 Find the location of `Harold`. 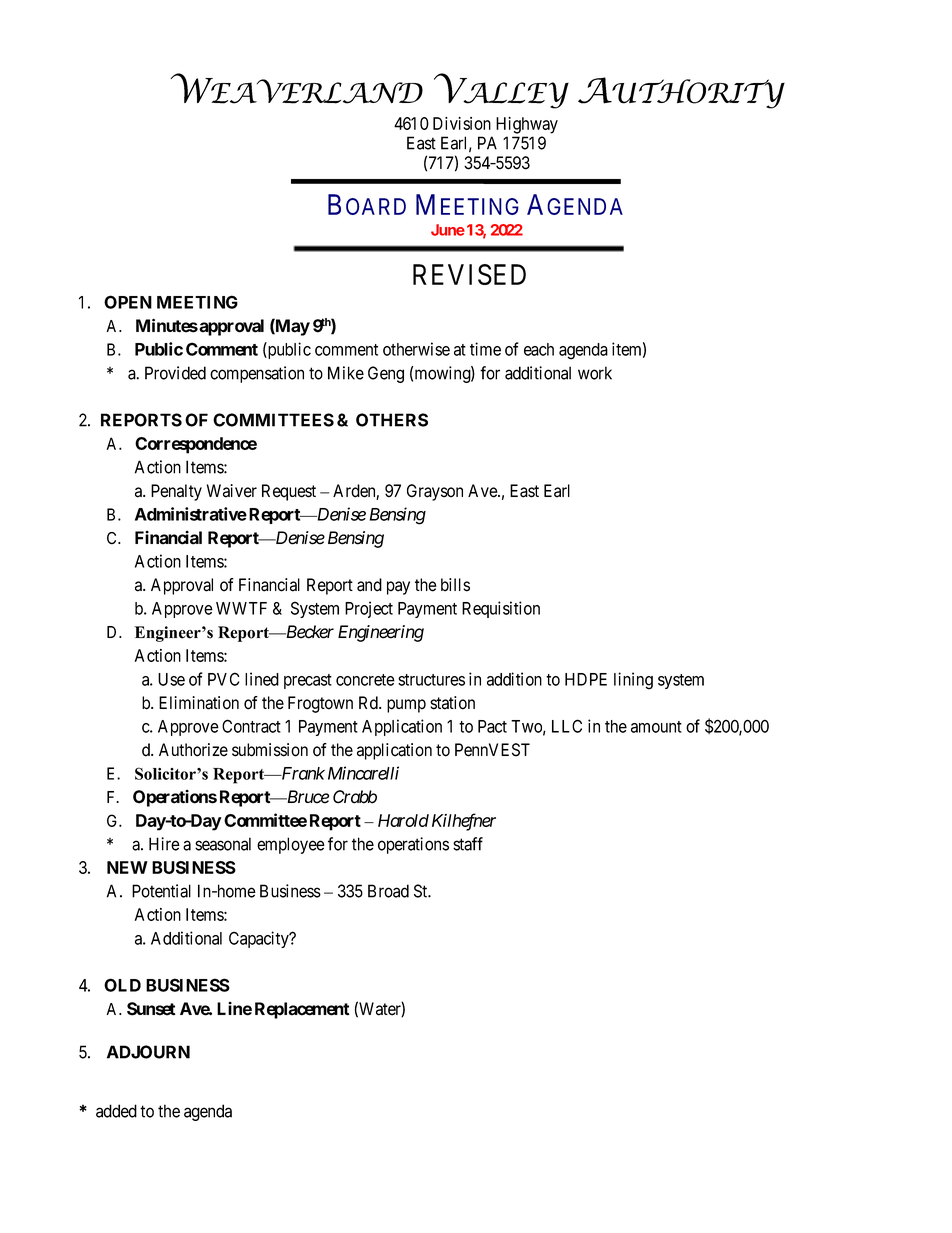

Harold is located at coordinates (403, 820).
